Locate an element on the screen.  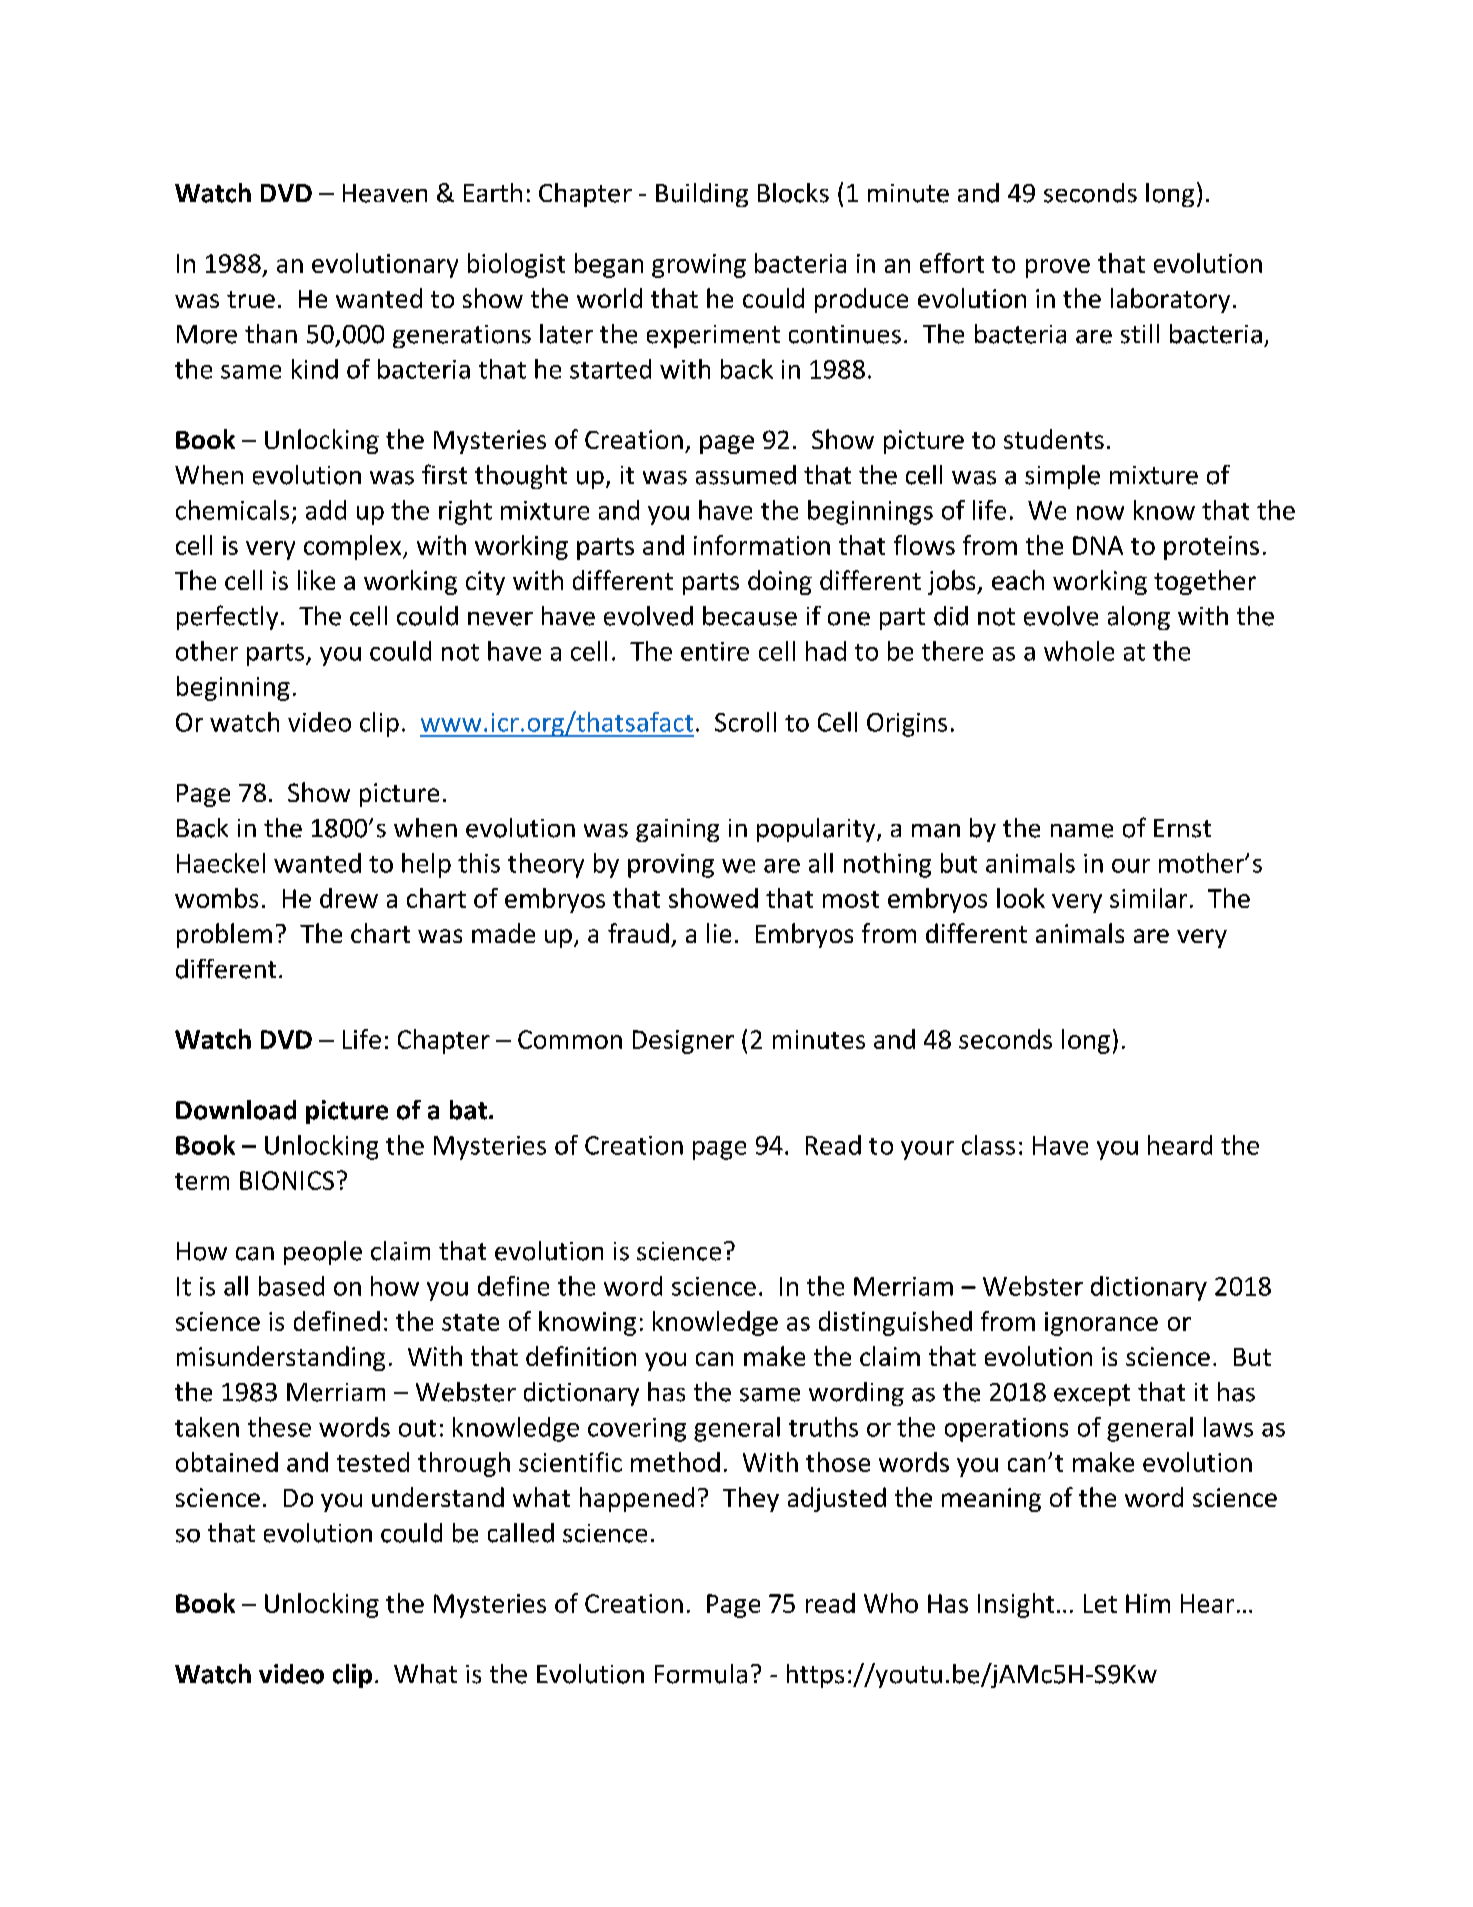
lie is located at coordinates (719, 933).
